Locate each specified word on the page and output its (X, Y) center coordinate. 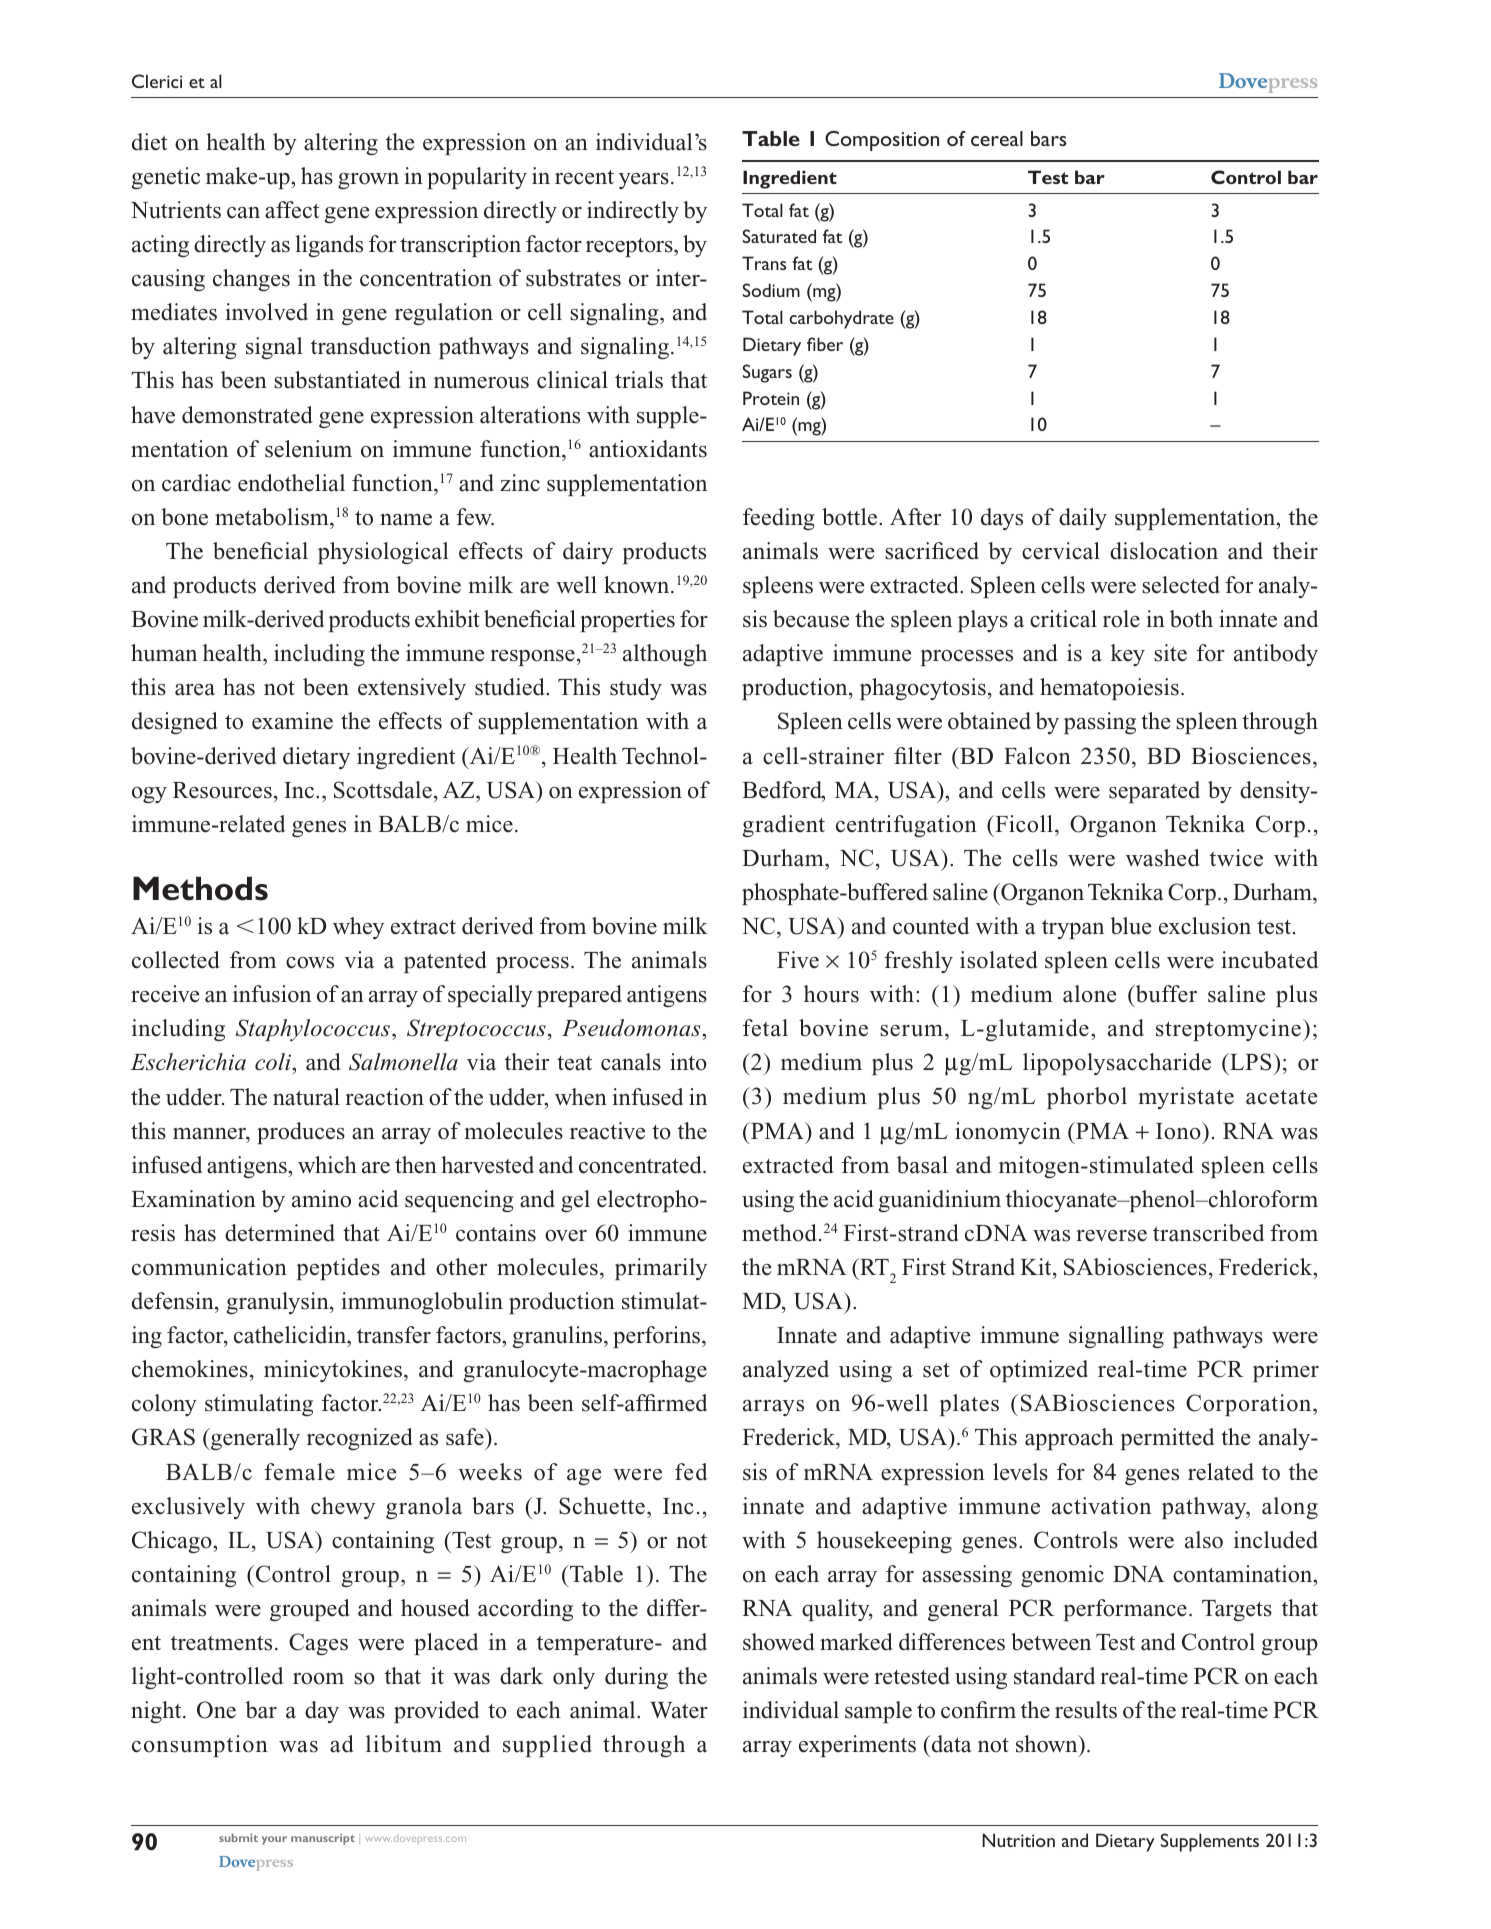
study (636, 689)
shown (1048, 1745)
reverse (1111, 1236)
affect (292, 210)
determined (280, 1233)
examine (292, 721)
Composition (882, 141)
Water (679, 1710)
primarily (661, 1269)
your (274, 1840)
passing (1100, 723)
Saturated (779, 236)
